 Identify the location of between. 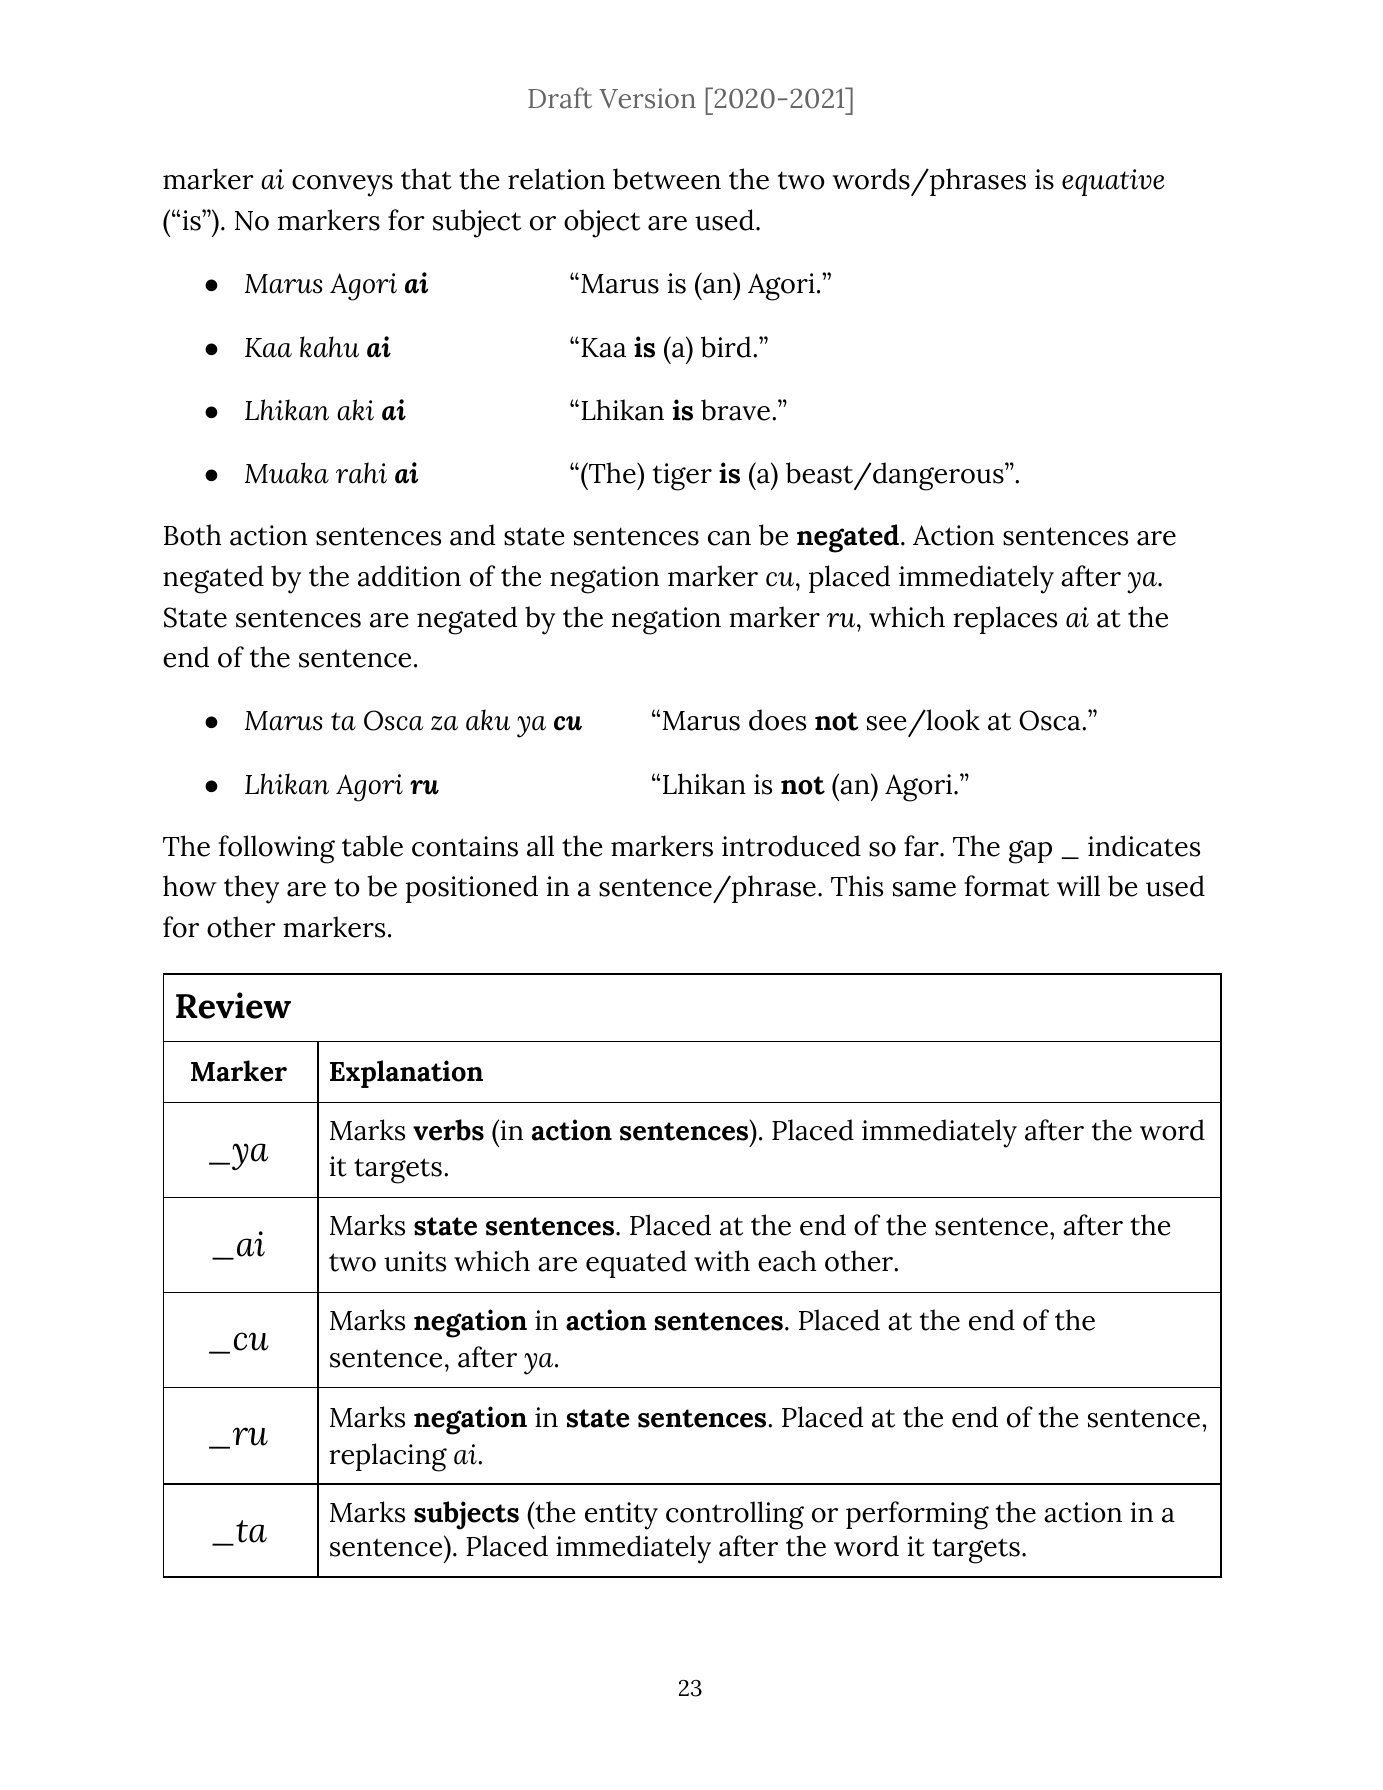
(667, 179).
